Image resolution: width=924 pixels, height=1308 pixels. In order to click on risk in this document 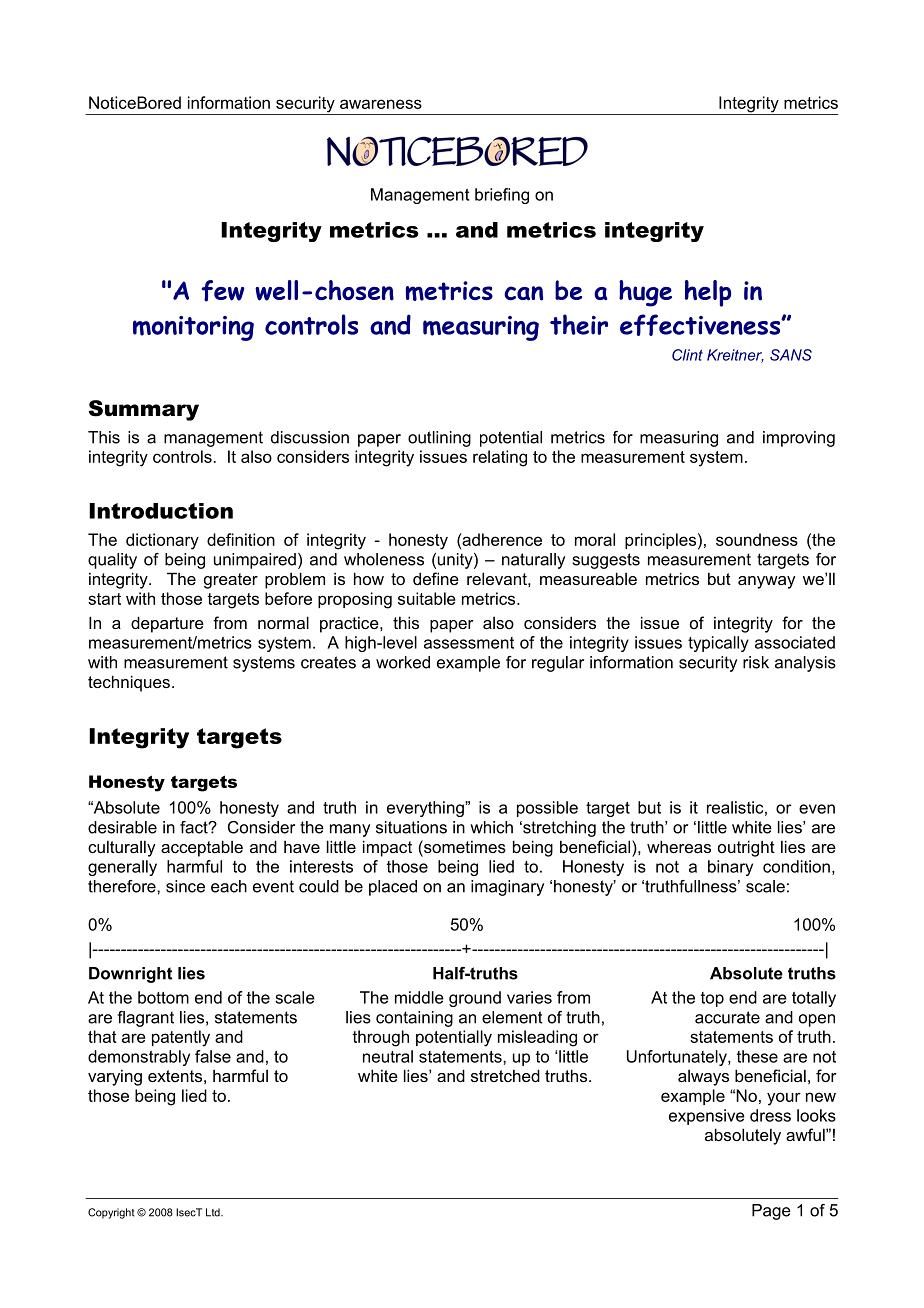, I will do `click(756, 662)`.
